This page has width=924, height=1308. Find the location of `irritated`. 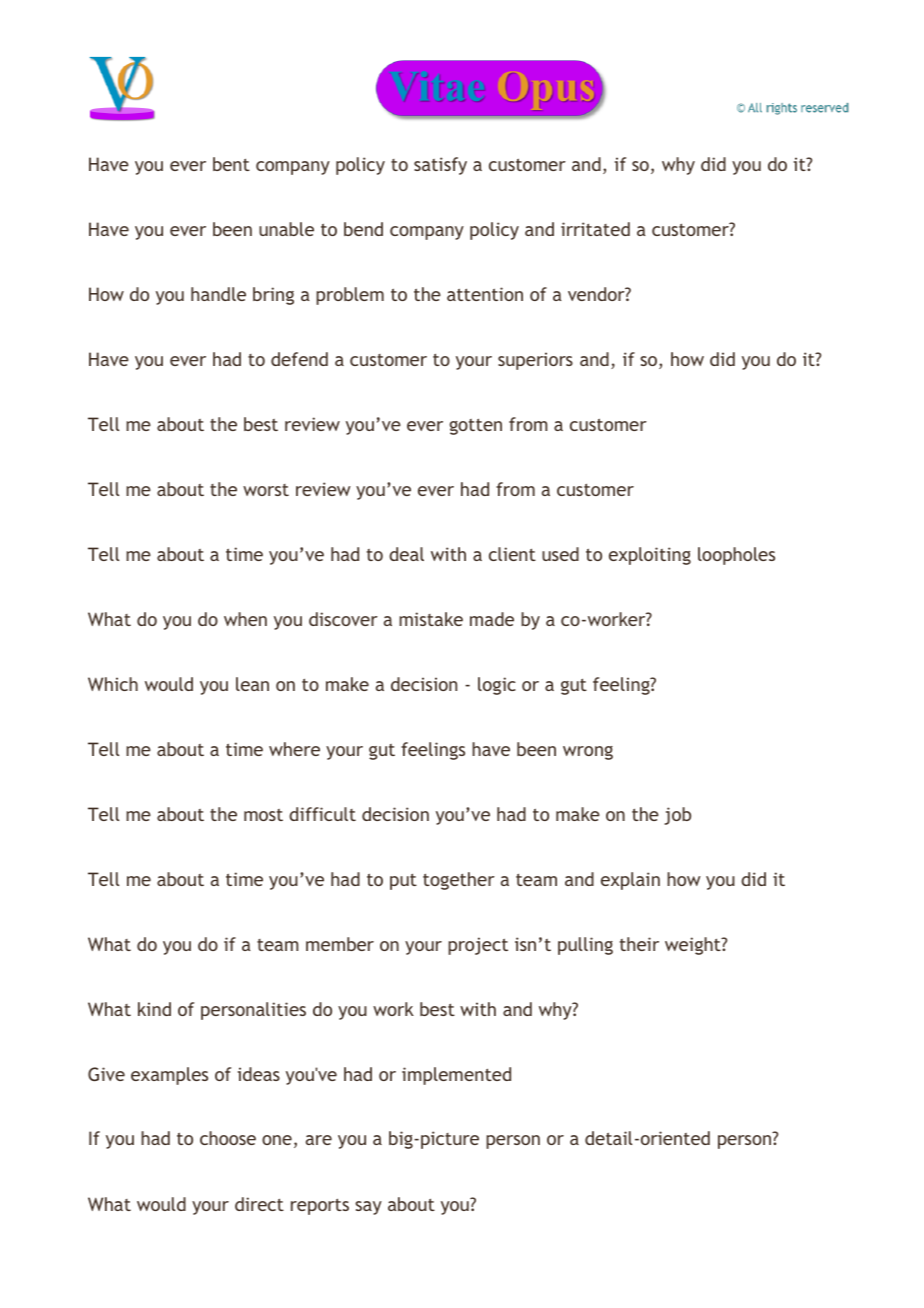

irritated is located at coordinates (595, 229).
